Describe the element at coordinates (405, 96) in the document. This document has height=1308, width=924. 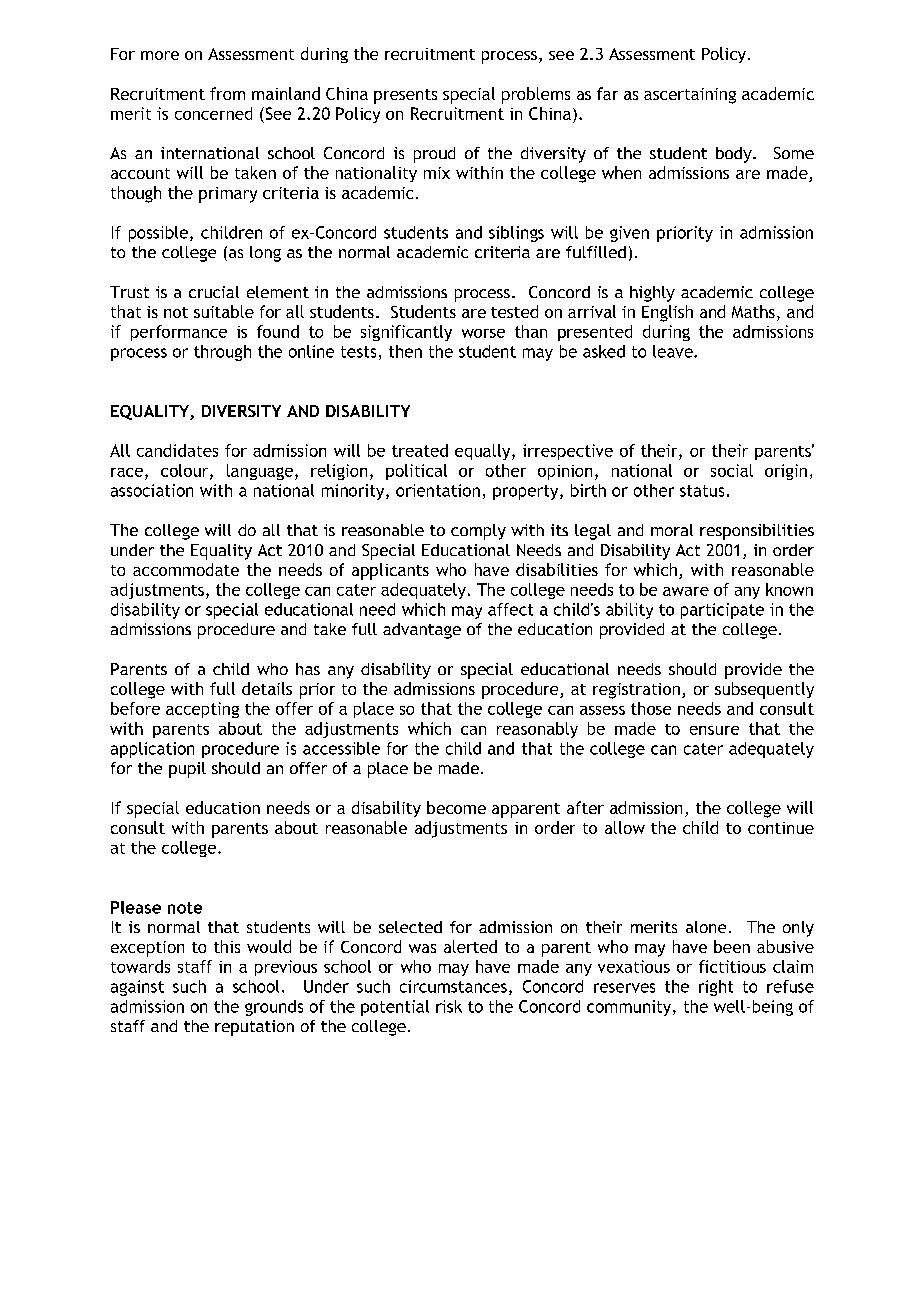
I see `presents` at that location.
